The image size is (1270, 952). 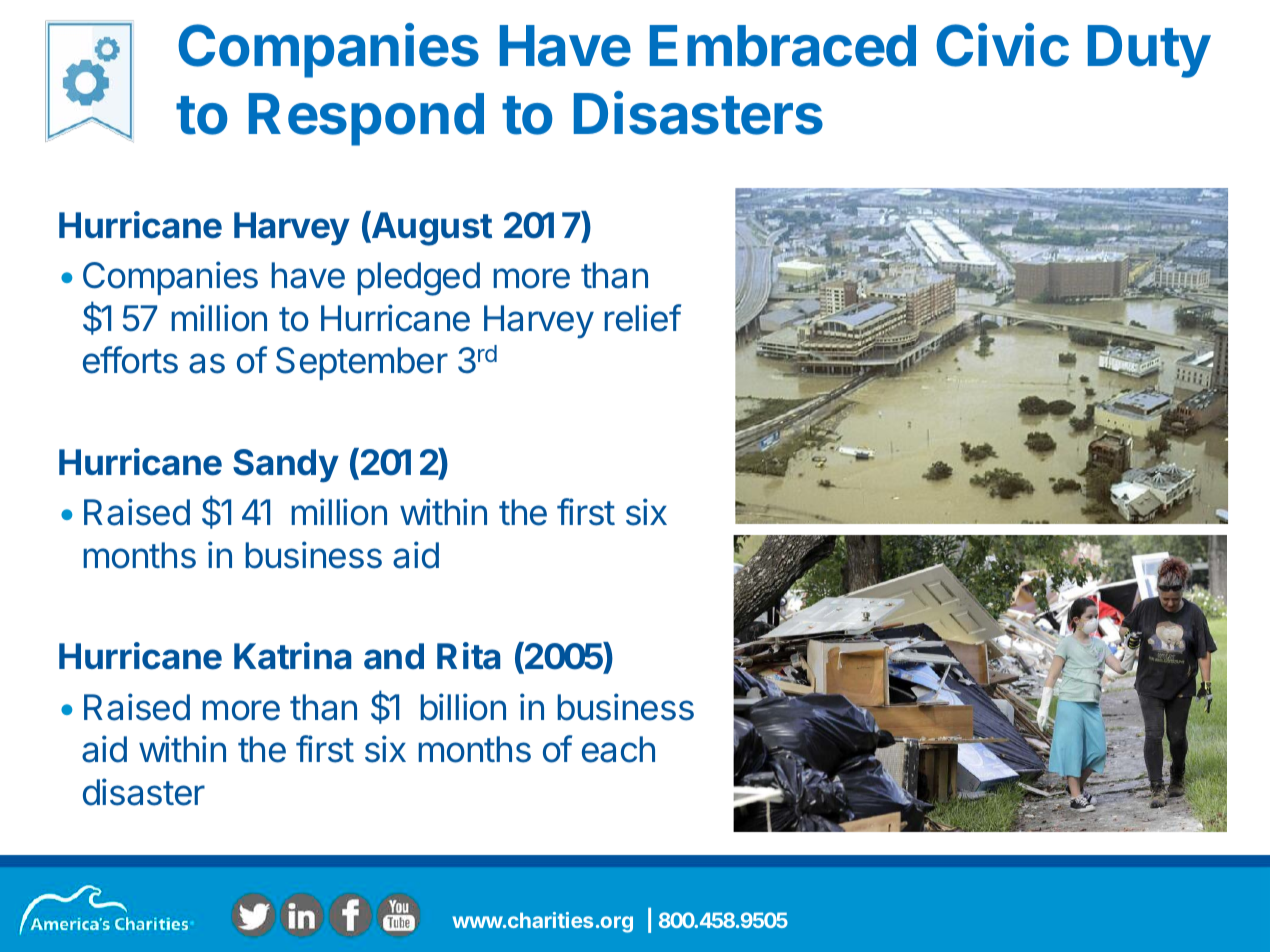 I want to click on each, so click(x=618, y=749).
